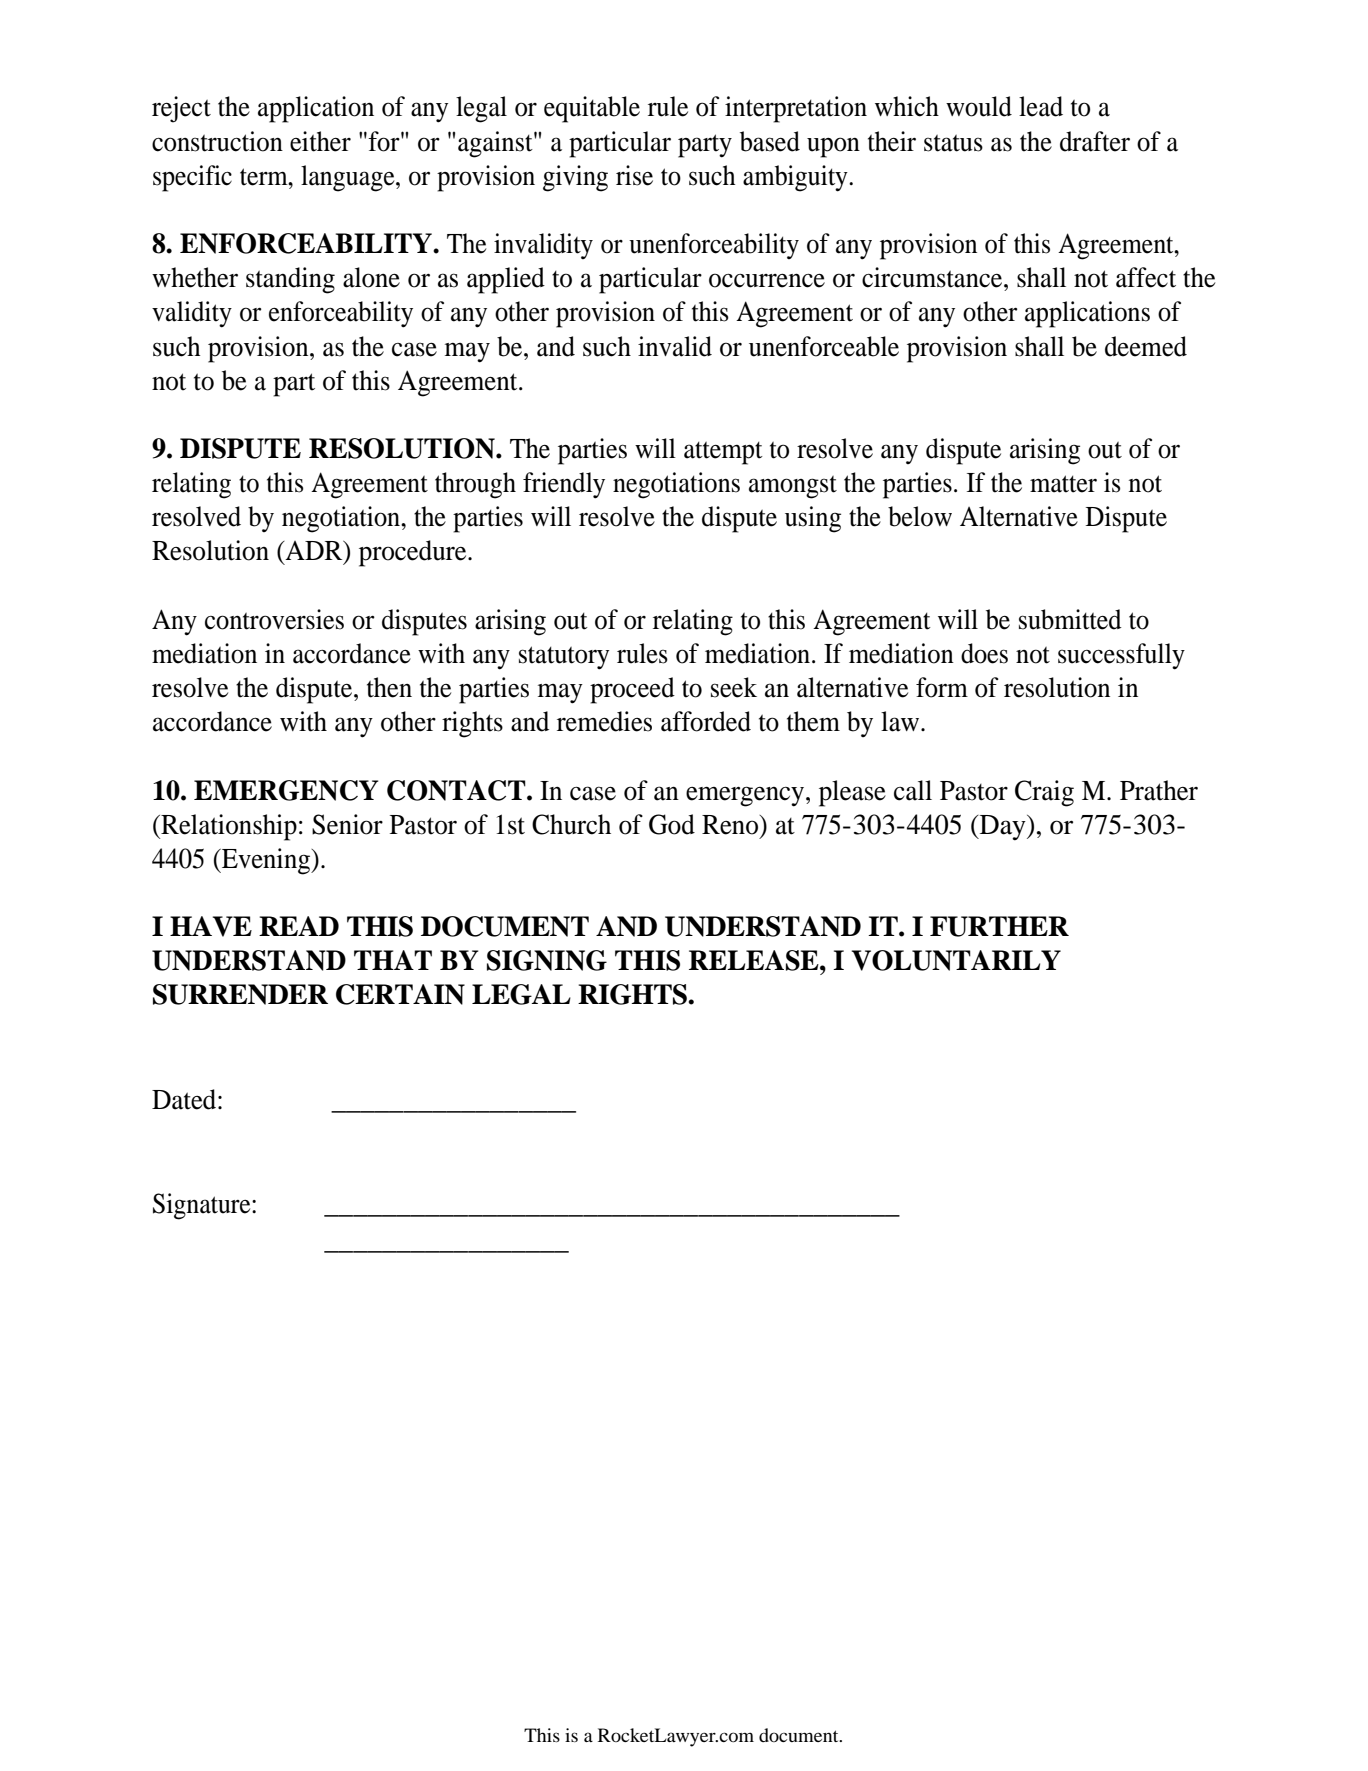  What do you see at coordinates (547, 960) in the document?
I see `SIGNING` at bounding box center [547, 960].
